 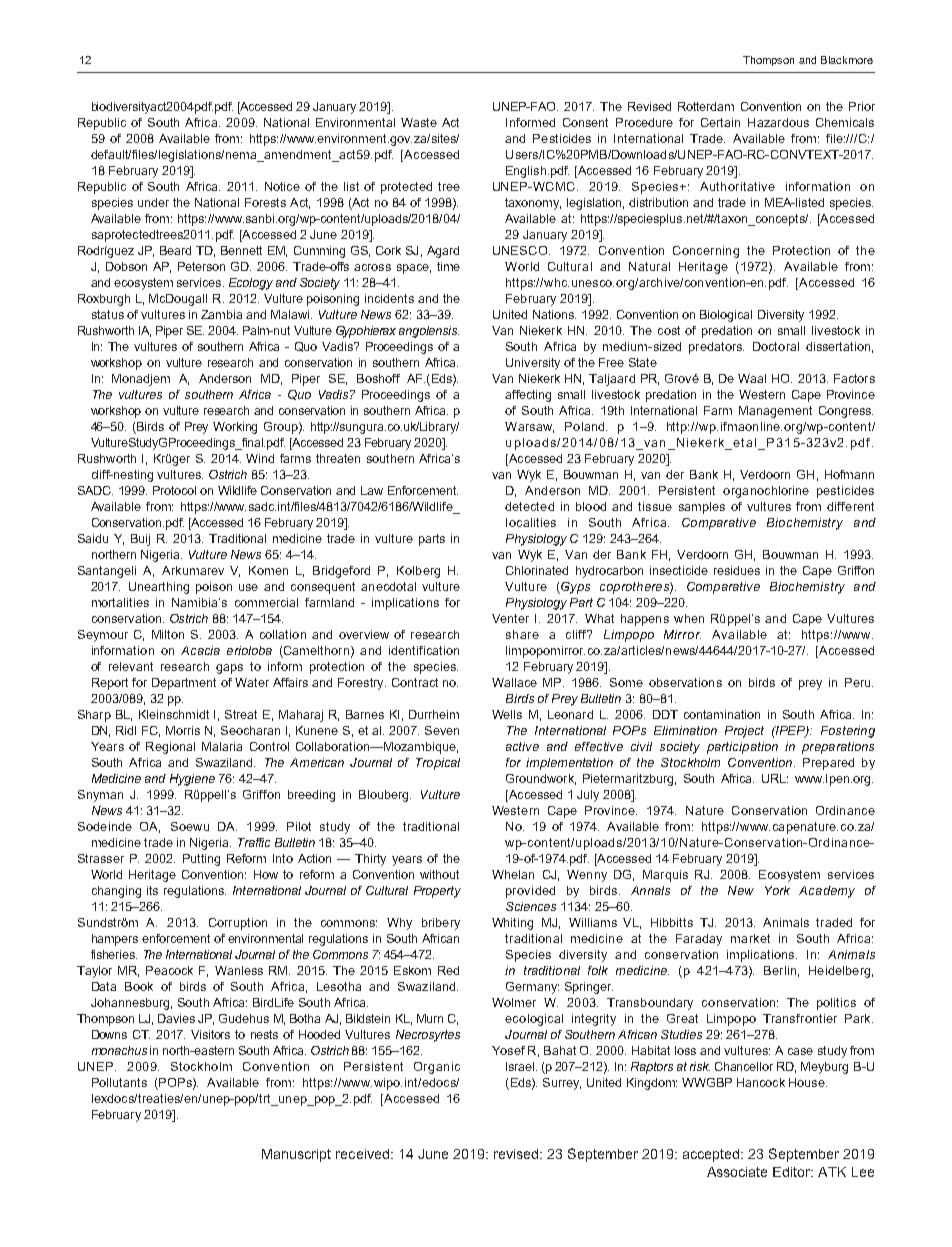 What do you see at coordinates (235, 428) in the screenshot?
I see `Working` at bounding box center [235, 428].
